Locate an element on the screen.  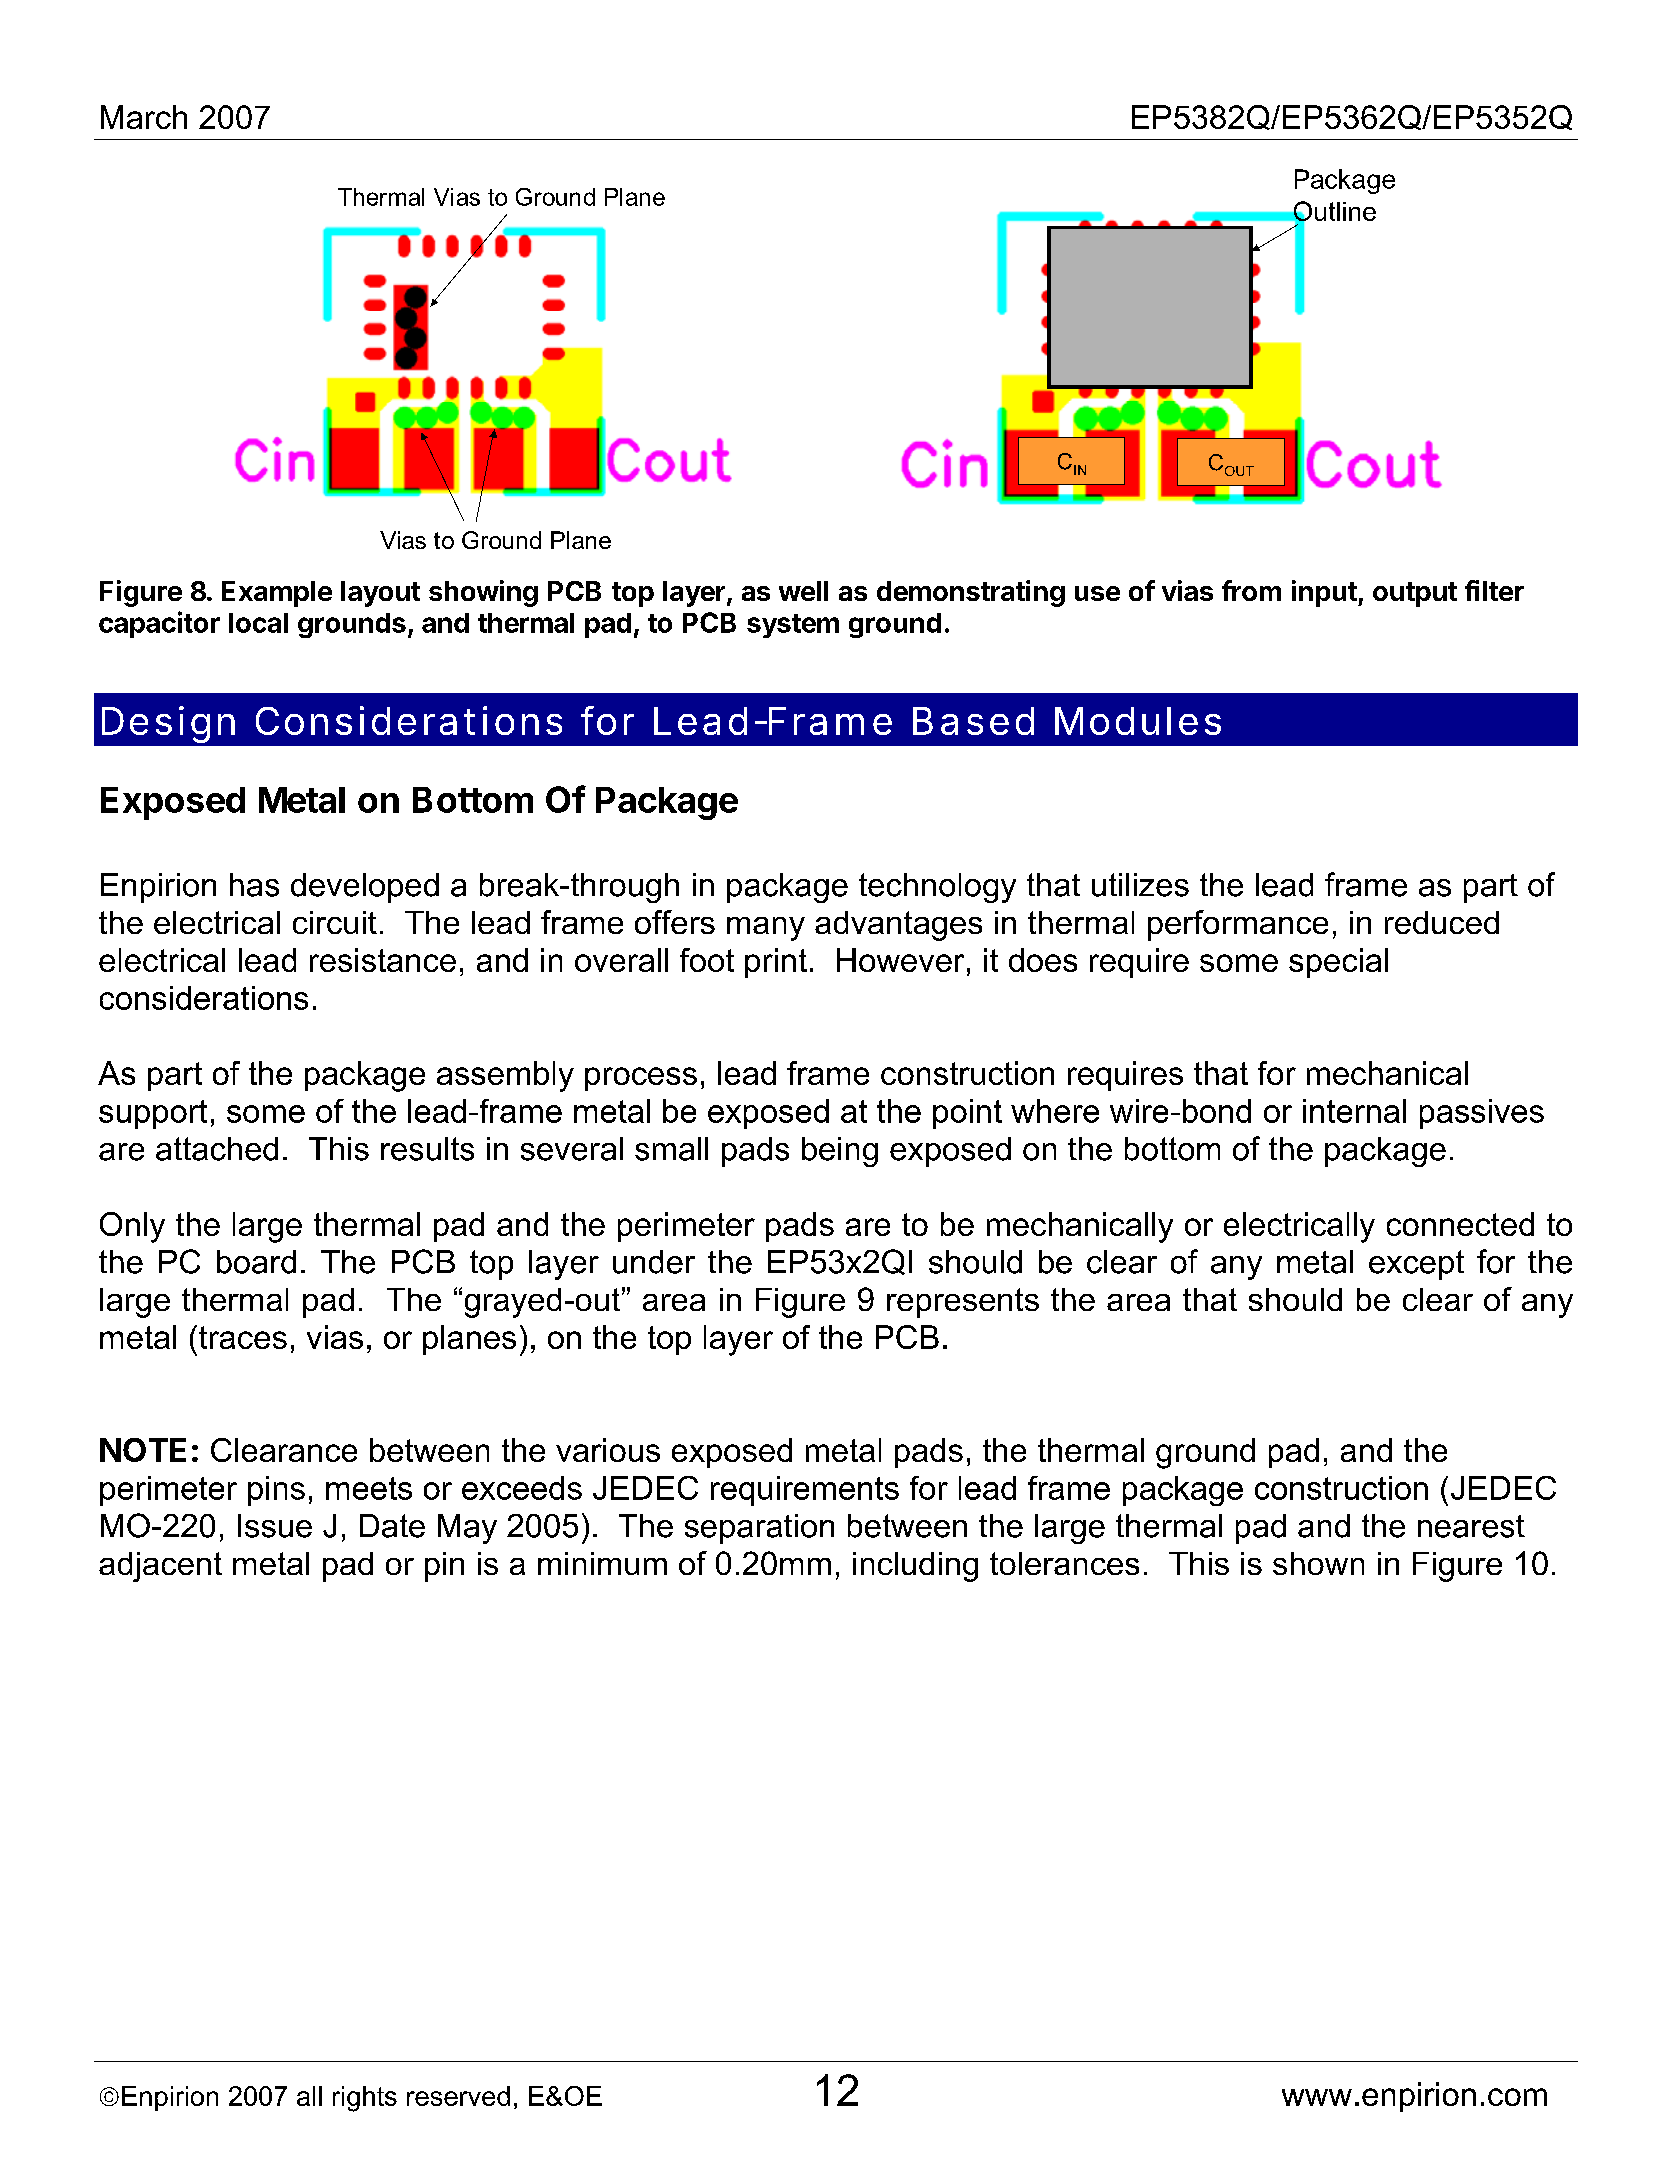
output is located at coordinates (1415, 594).
